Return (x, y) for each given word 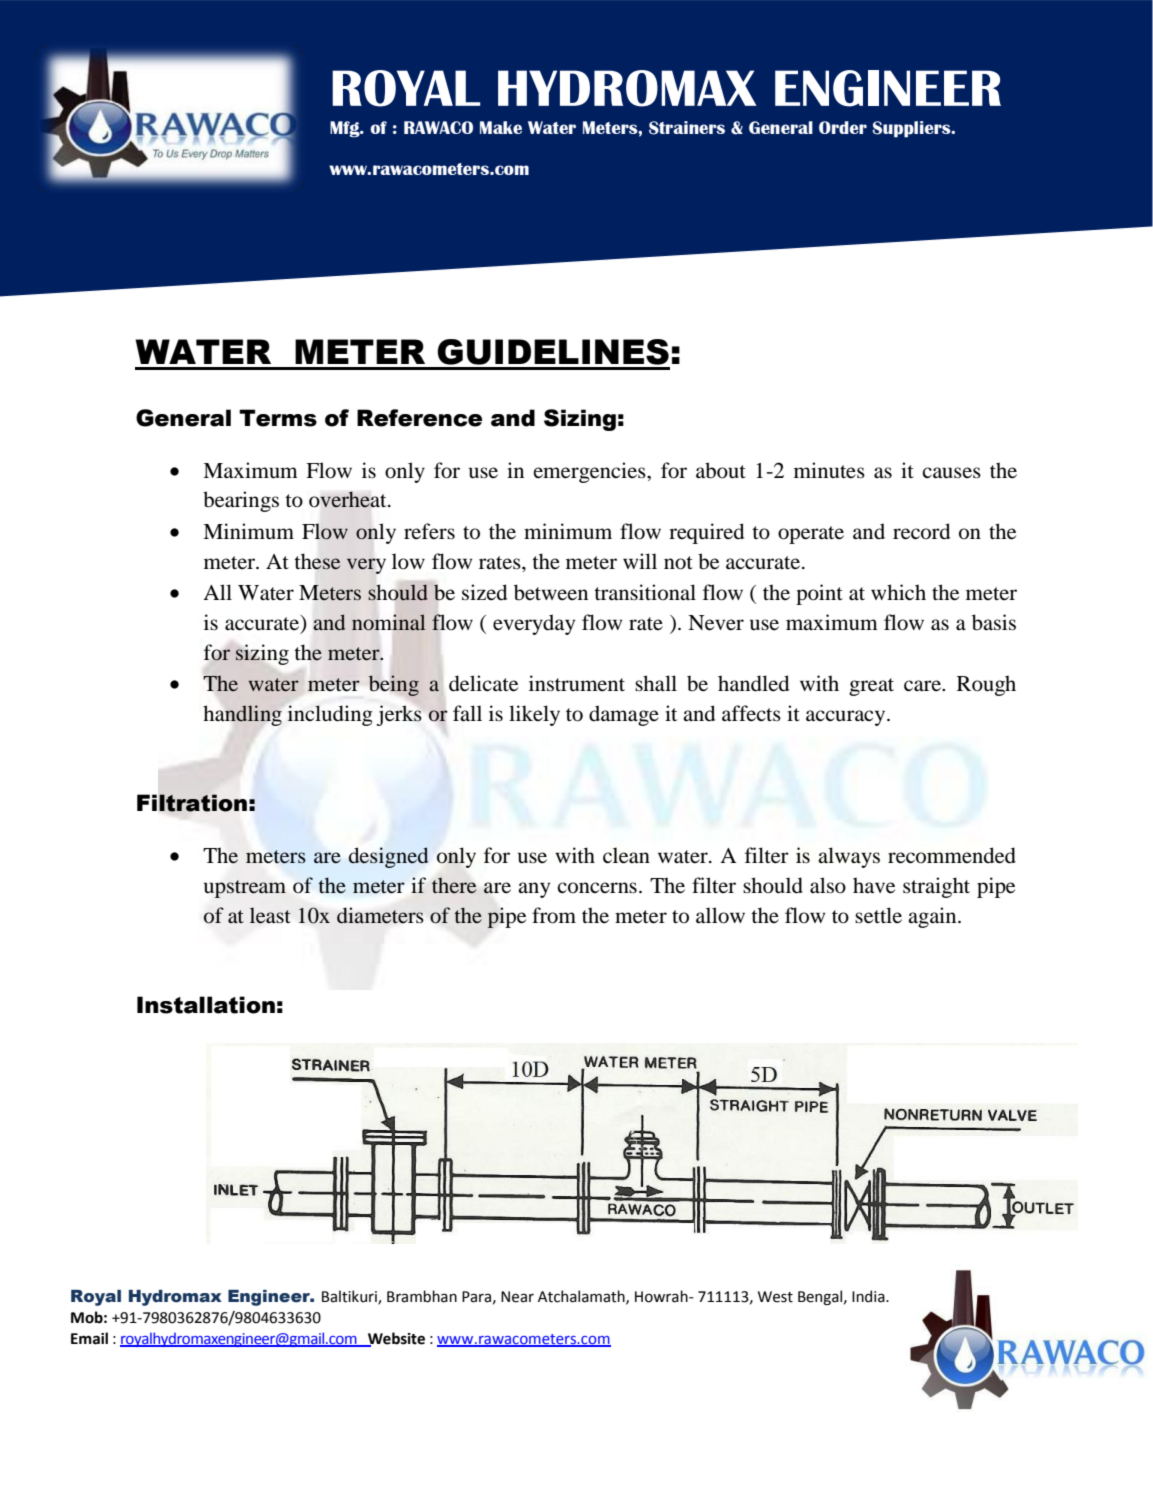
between (551, 592)
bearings (241, 501)
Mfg (346, 129)
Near (517, 1297)
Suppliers (912, 129)
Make (501, 127)
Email (89, 1338)
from (554, 915)
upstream (245, 889)
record (921, 531)
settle (878, 915)
